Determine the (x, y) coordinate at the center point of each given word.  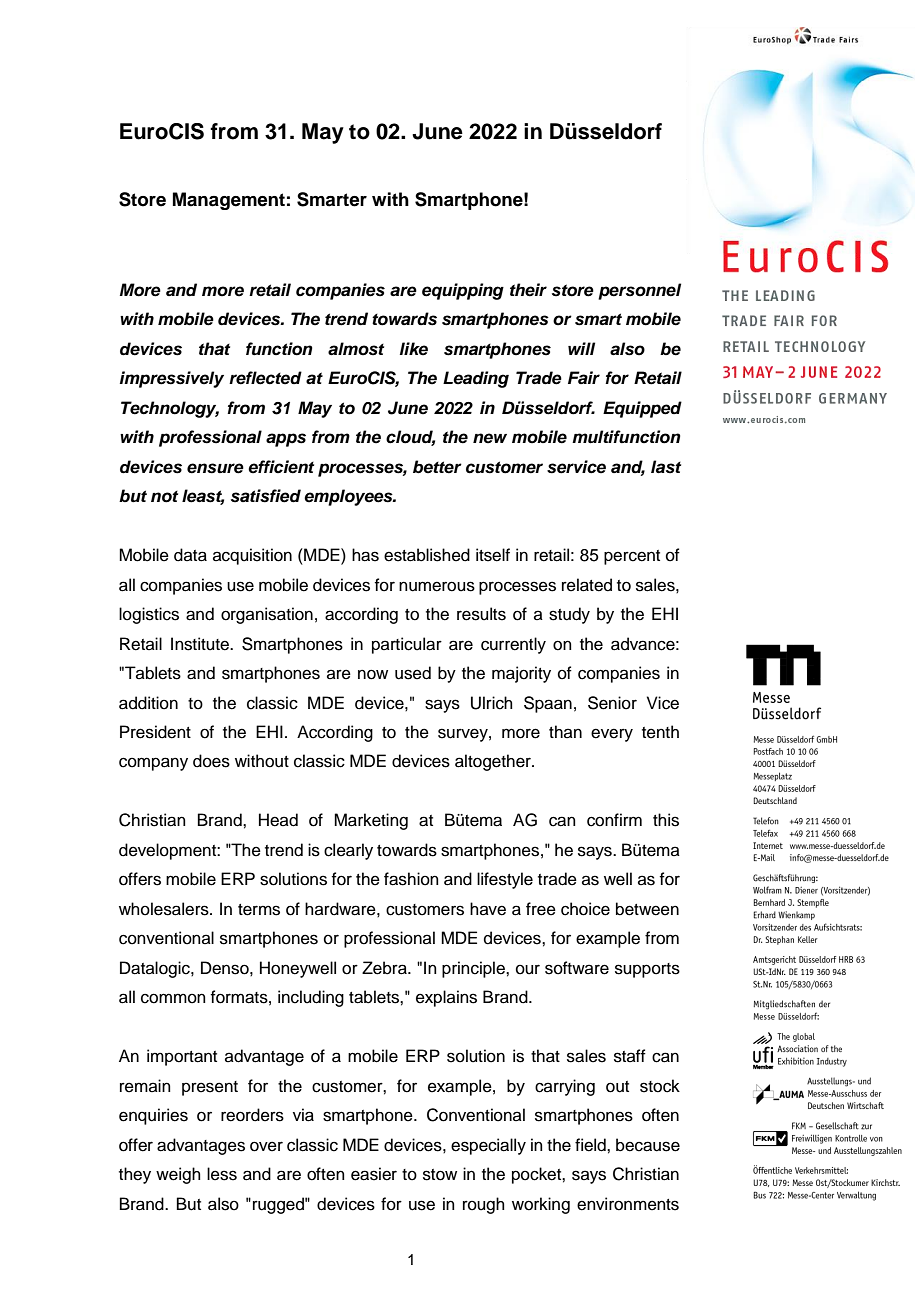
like (414, 349)
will (581, 348)
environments (628, 1204)
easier (374, 1174)
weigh (178, 1175)
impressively (172, 379)
